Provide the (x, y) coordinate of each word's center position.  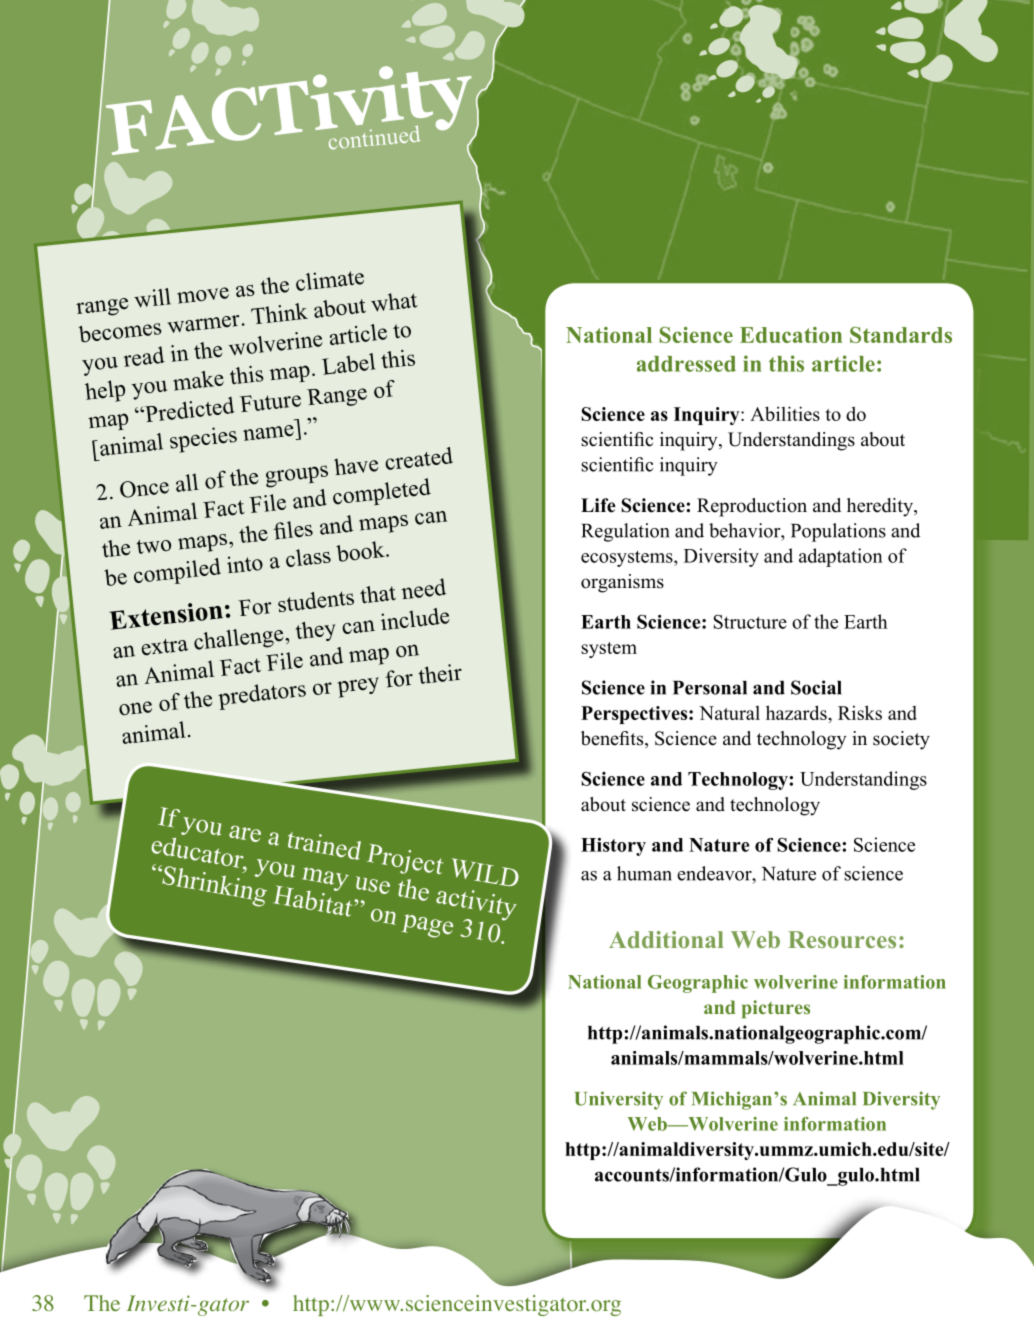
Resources (842, 939)
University (619, 1100)
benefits (613, 739)
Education (791, 335)
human (644, 873)
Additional (666, 939)
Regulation (625, 532)
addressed (686, 364)
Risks (860, 712)
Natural (729, 713)
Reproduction (752, 507)
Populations (838, 532)
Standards (901, 335)
